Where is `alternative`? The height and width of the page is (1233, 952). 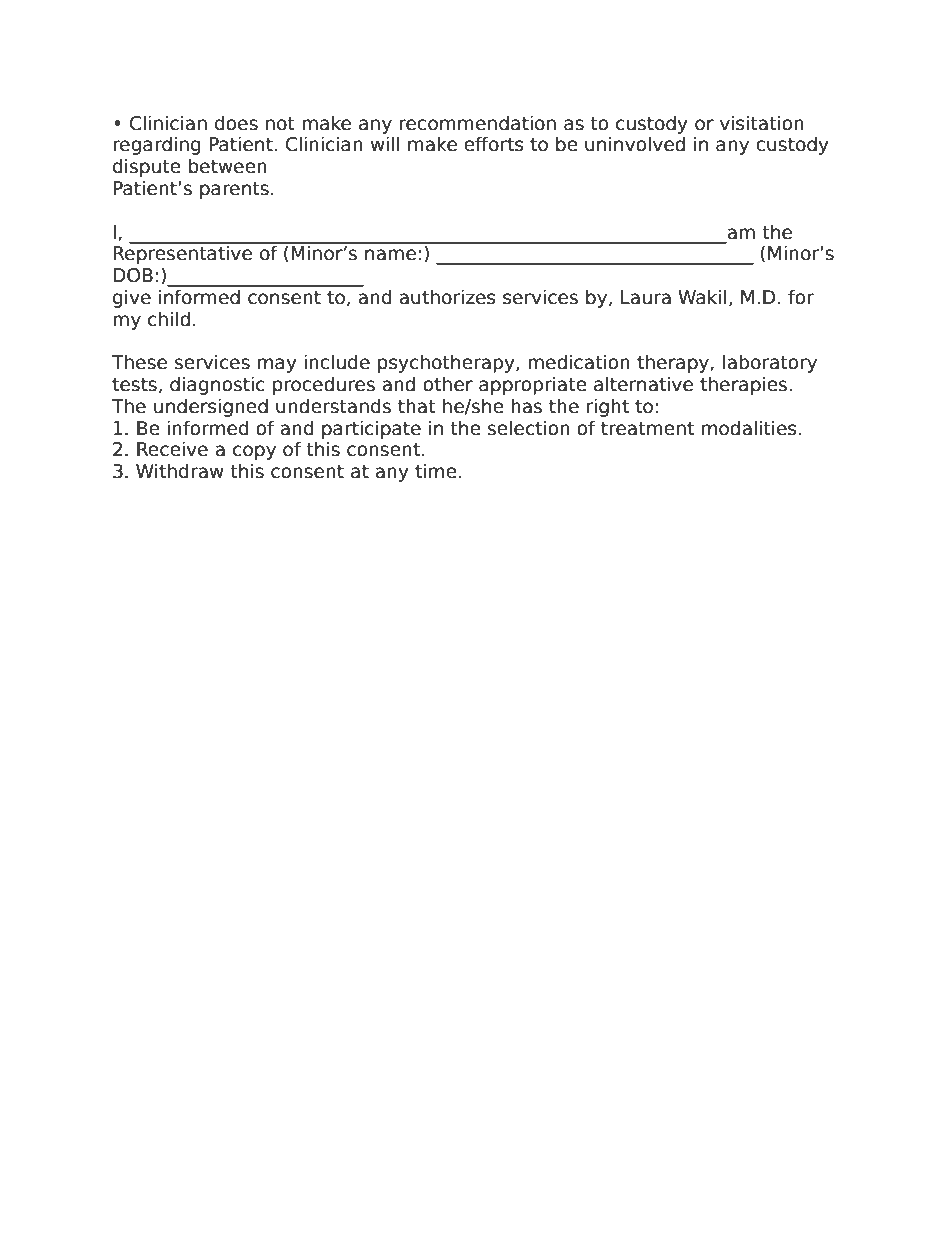 alternative is located at coordinates (643, 384).
